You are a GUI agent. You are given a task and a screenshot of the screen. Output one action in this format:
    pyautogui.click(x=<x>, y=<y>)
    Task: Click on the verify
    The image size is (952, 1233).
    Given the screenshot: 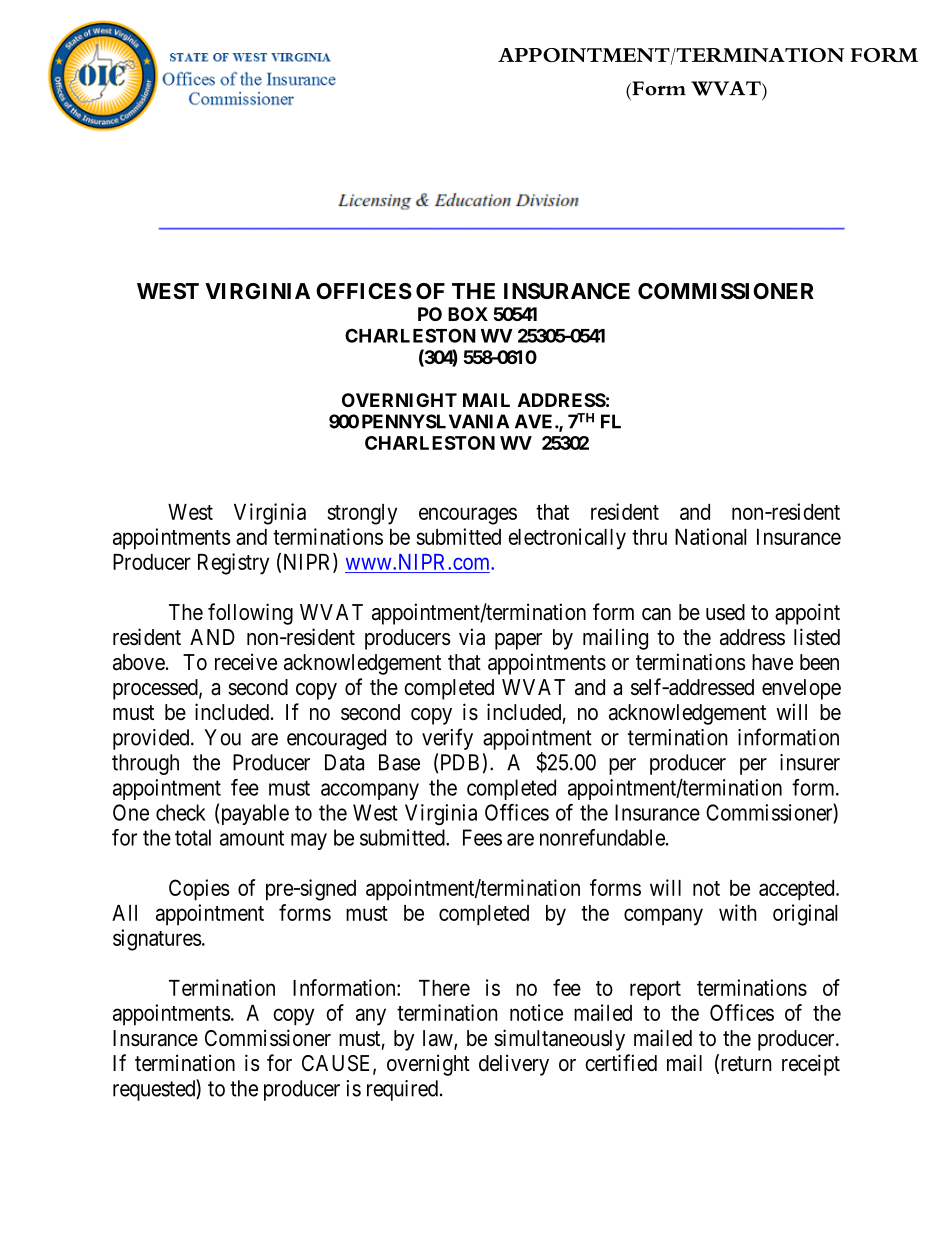 What is the action you would take?
    pyautogui.click(x=447, y=739)
